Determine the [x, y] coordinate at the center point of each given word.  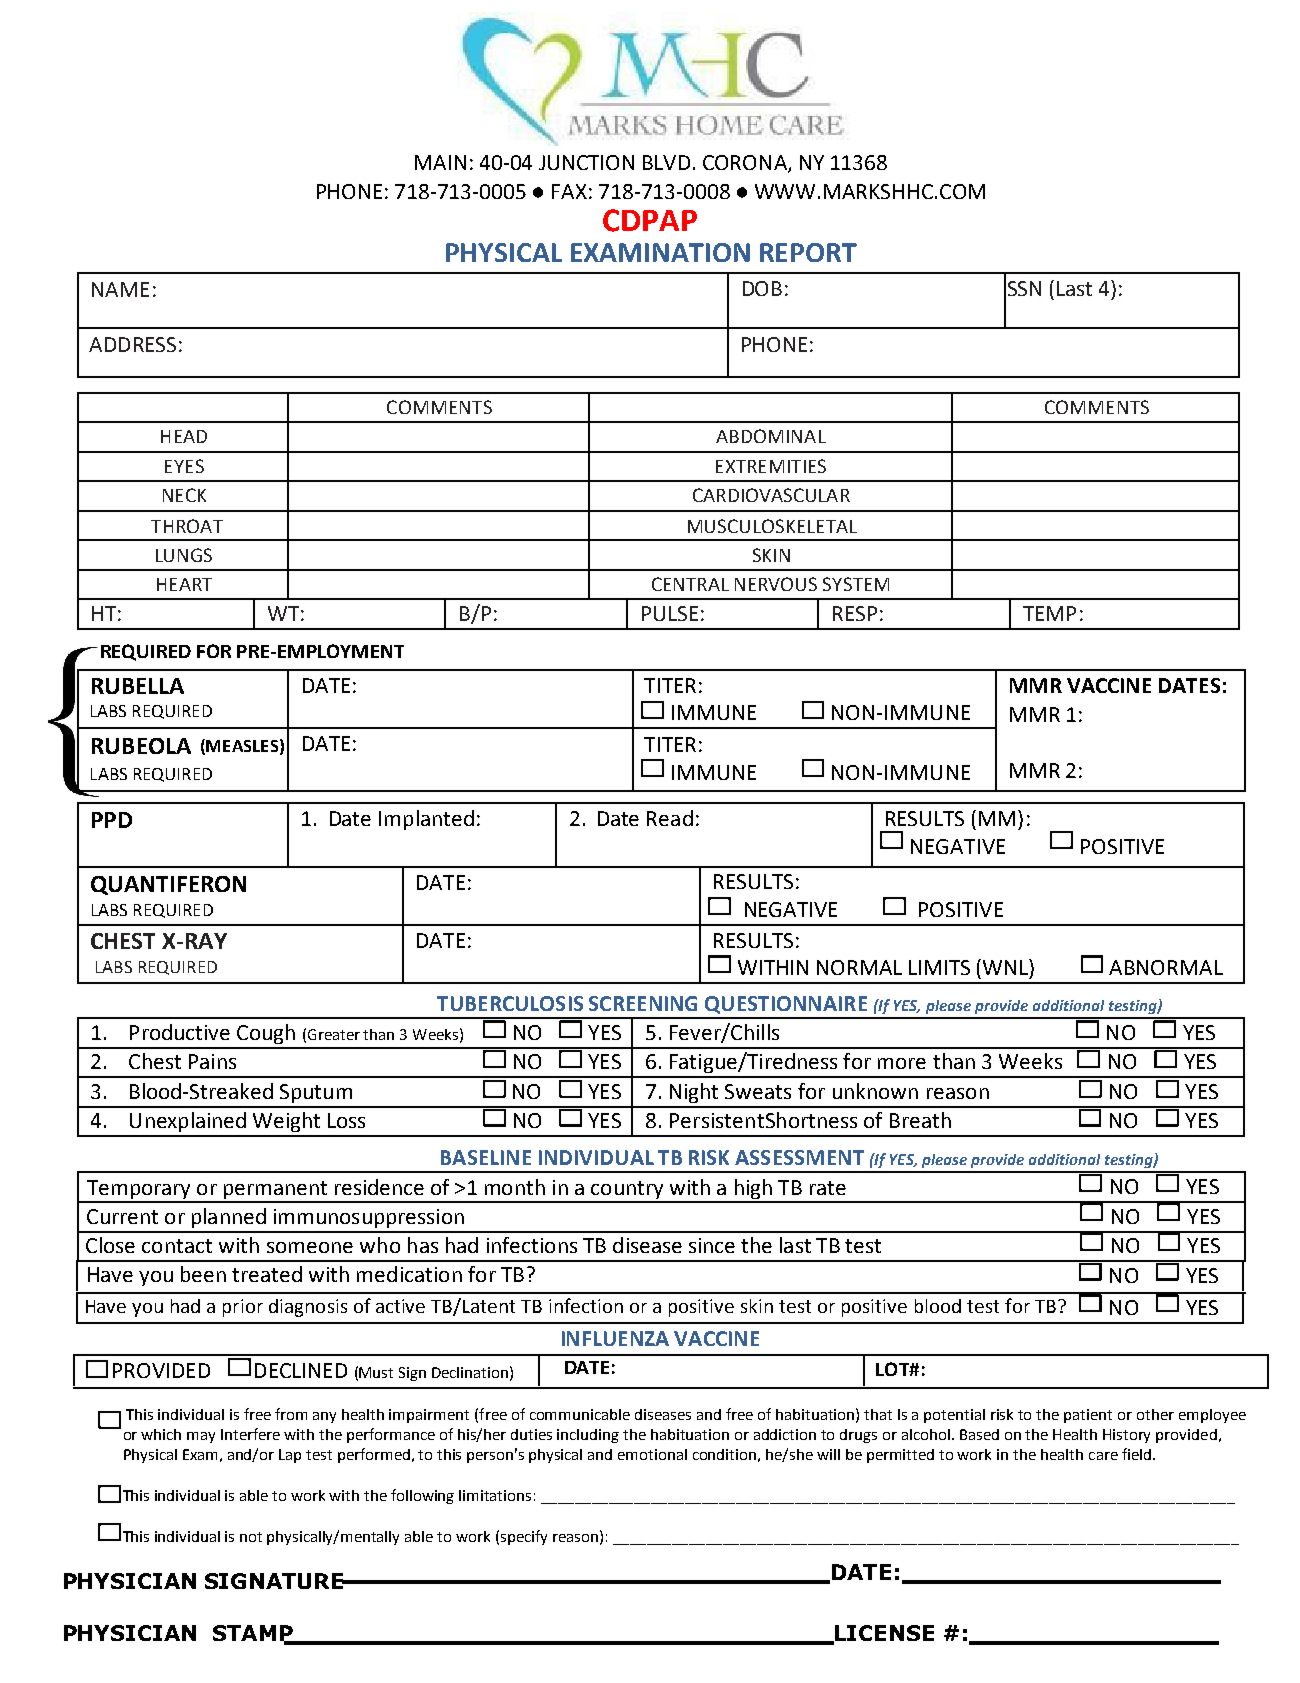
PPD [112, 820]
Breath [920, 1120]
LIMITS [939, 967]
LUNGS [184, 555]
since [712, 1245]
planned [229, 1218]
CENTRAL [690, 584]
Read [670, 818]
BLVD [666, 162]
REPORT [808, 252]
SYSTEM [856, 584]
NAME [120, 289]
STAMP [254, 1634]
